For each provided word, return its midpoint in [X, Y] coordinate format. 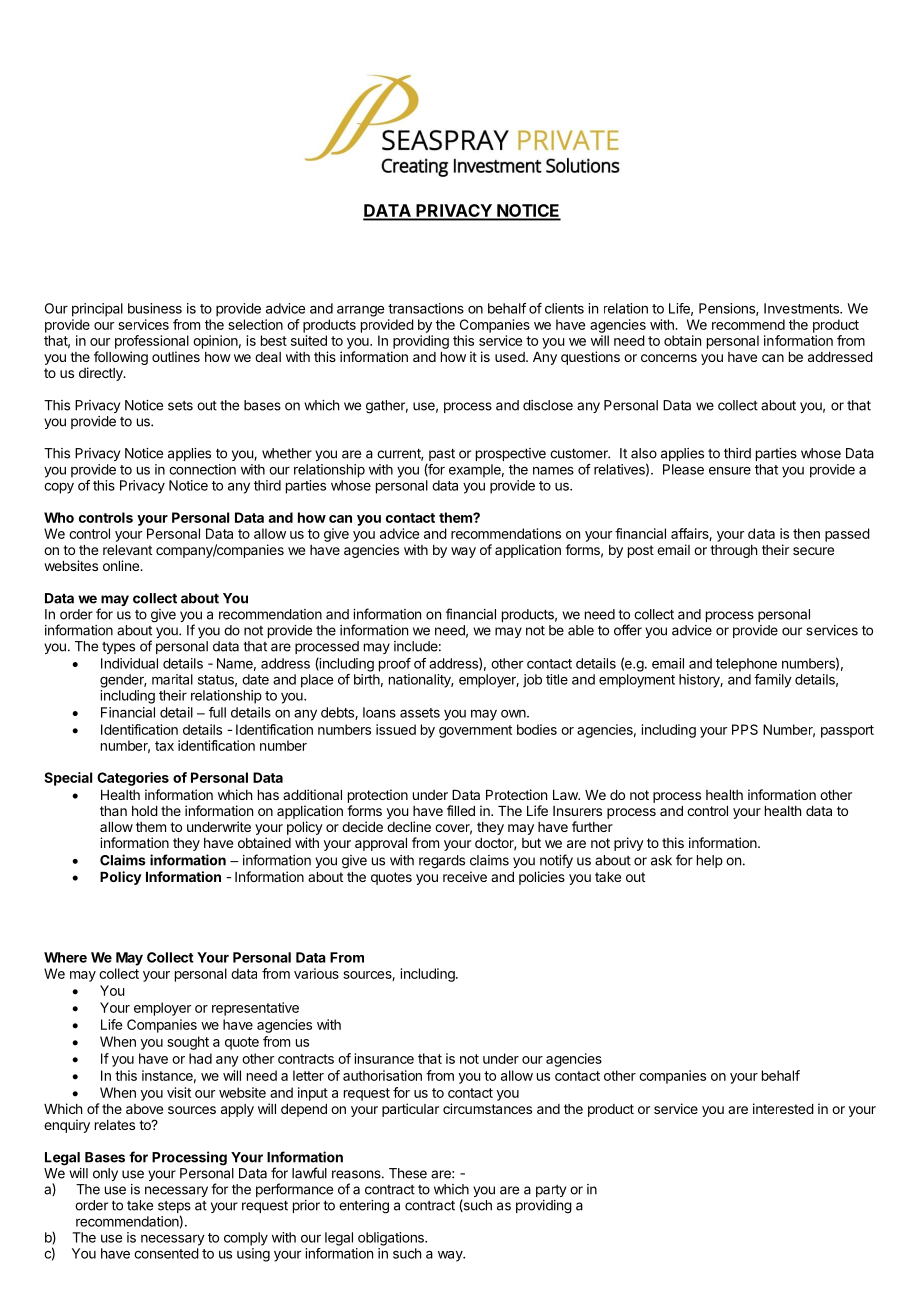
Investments [802, 308]
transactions [426, 308]
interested [783, 1108]
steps [174, 1208]
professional [152, 342]
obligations [392, 1239]
